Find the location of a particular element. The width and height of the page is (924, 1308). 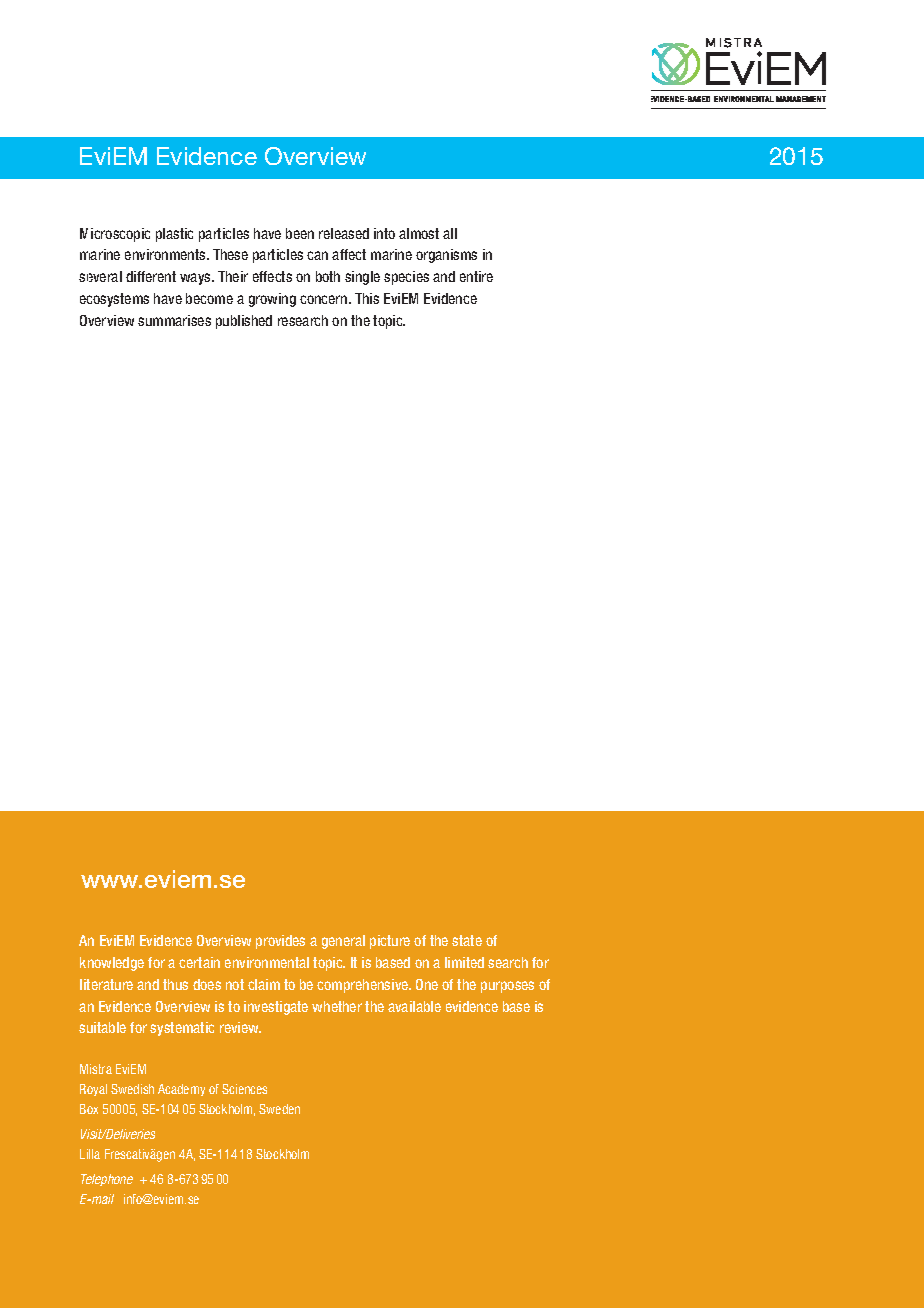

Telephone is located at coordinates (107, 1180).
